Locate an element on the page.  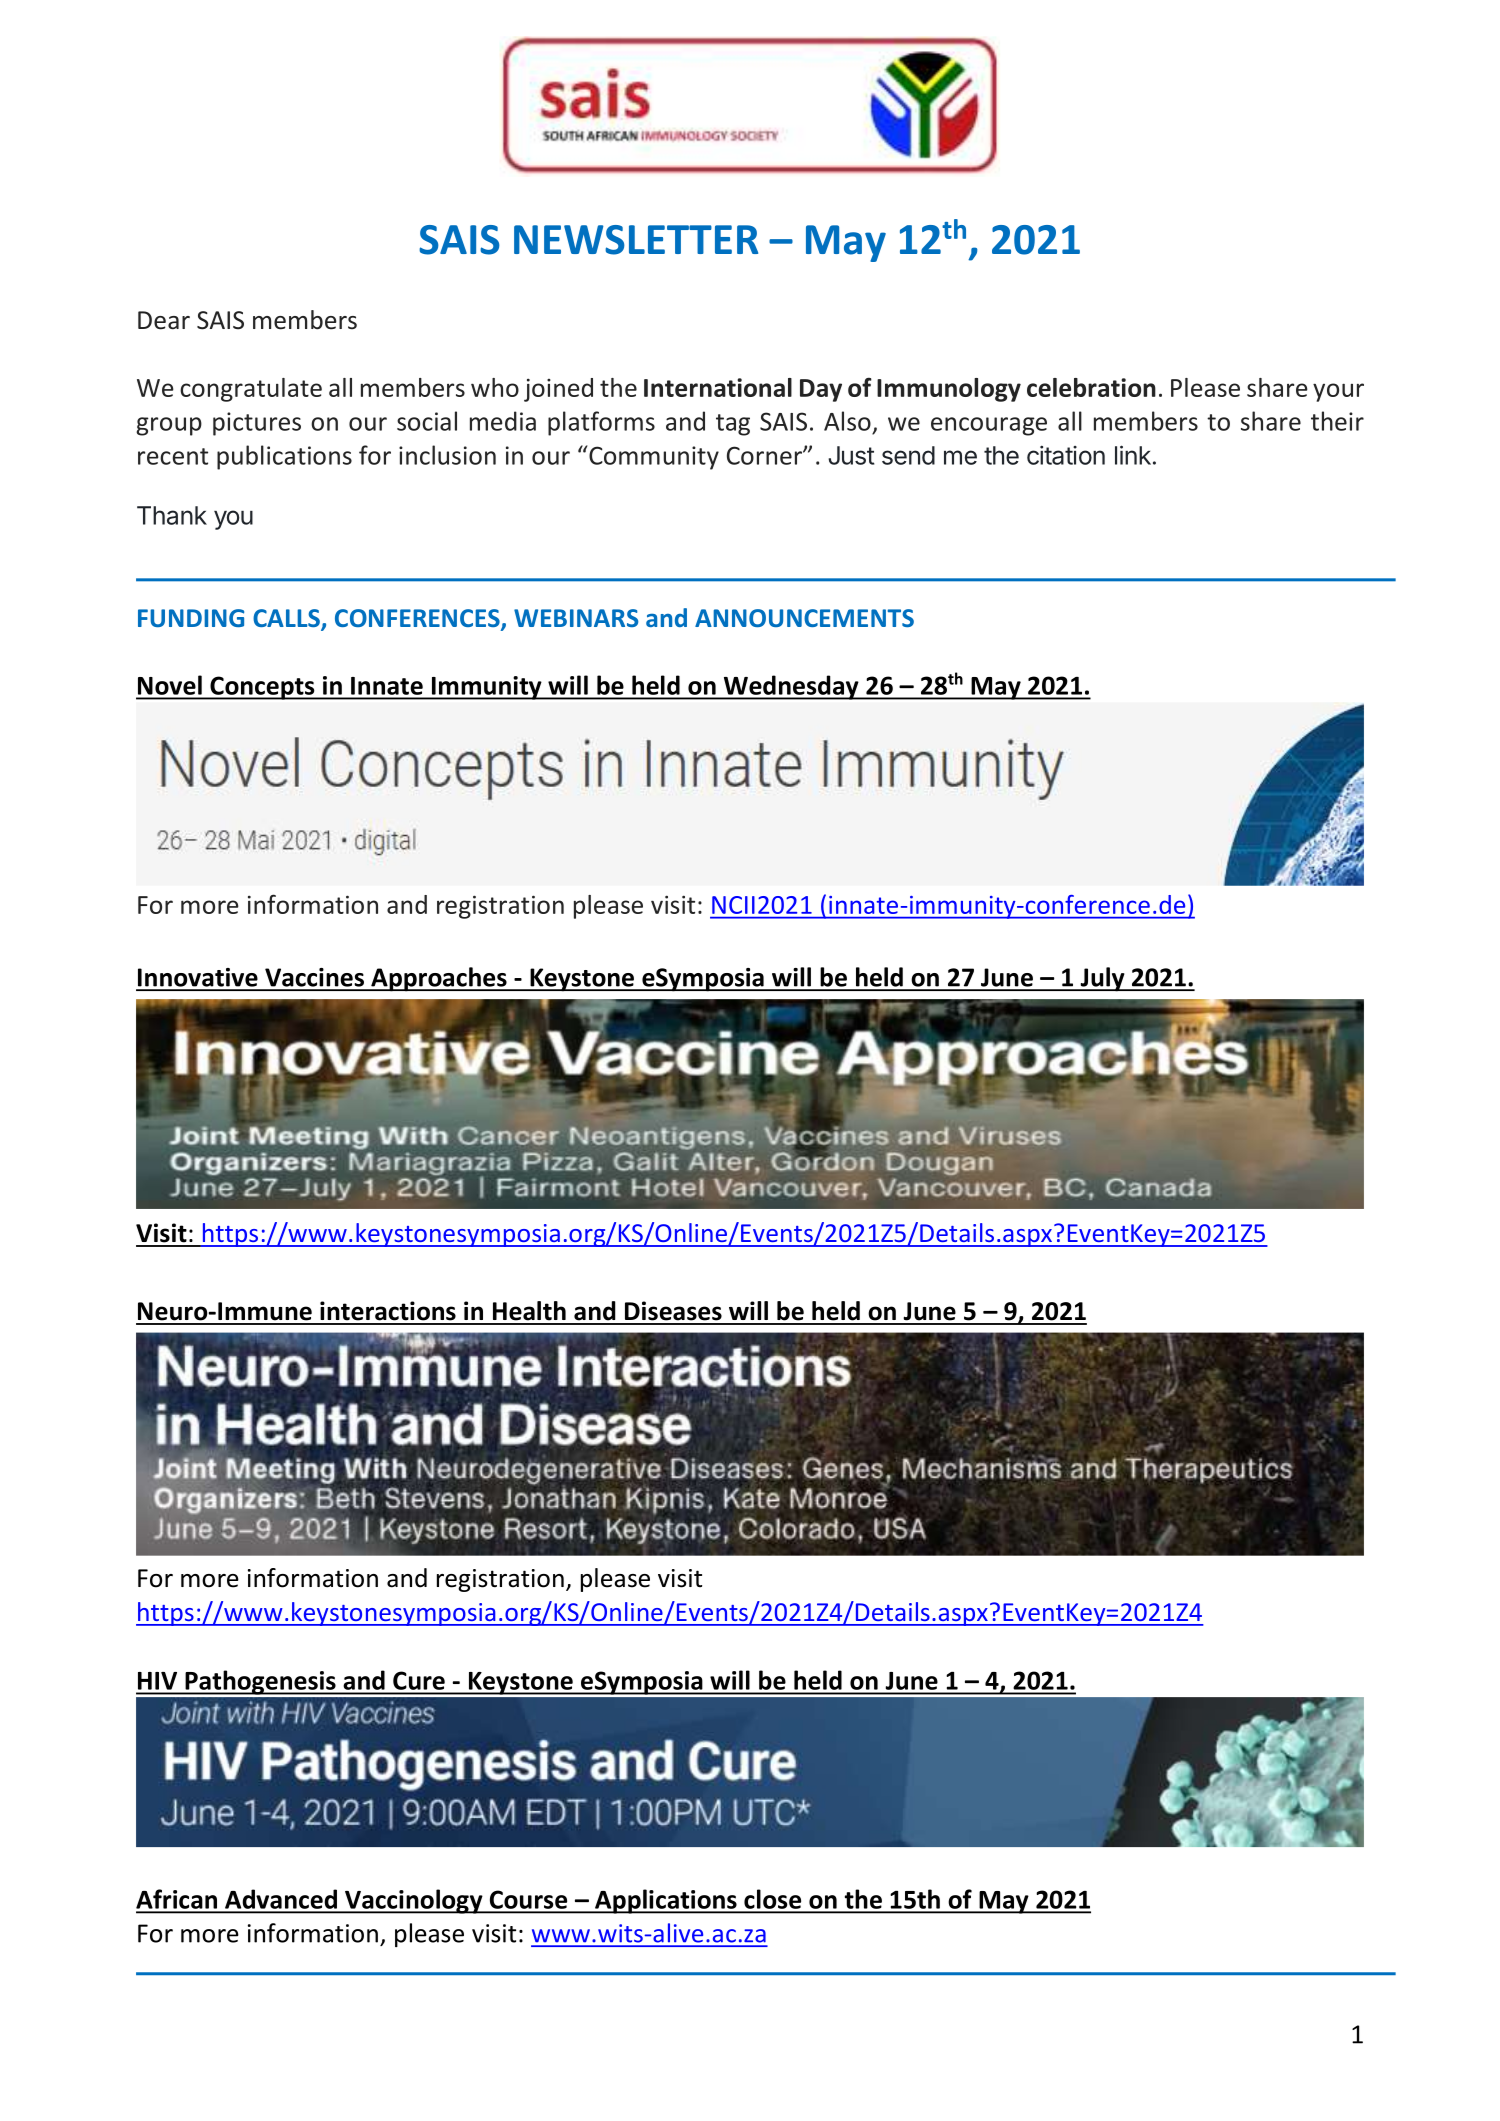
celebration is located at coordinates (1091, 387).
